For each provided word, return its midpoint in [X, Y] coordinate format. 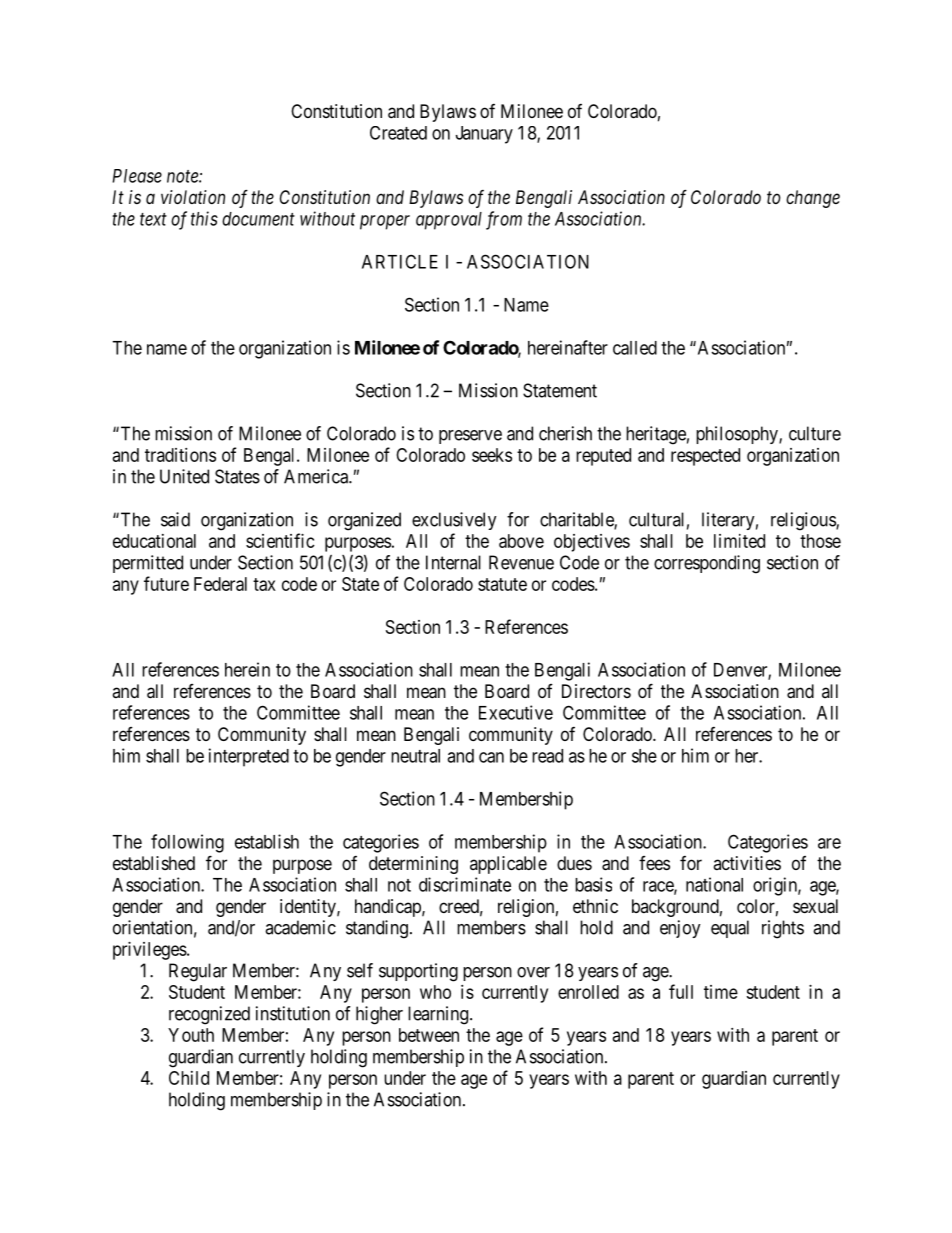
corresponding [707, 564]
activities [747, 863]
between [429, 1035]
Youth [191, 1035]
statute [502, 584]
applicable [508, 865]
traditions [180, 455]
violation [193, 197]
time [721, 992]
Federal [220, 584]
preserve [470, 437]
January [484, 135]
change [813, 199]
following [187, 843]
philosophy [738, 435]
